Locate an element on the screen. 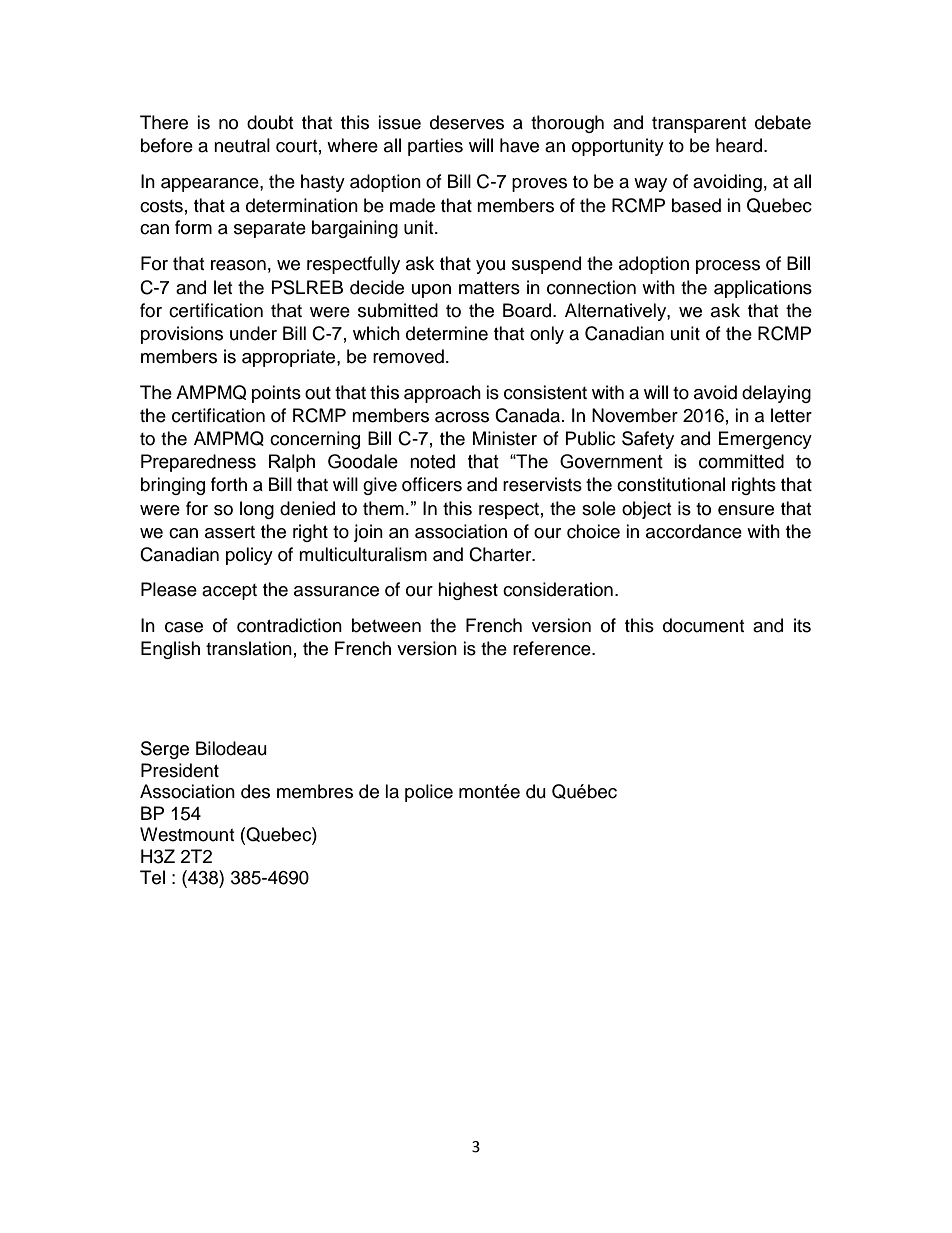 The image size is (952, 1233). highest is located at coordinates (468, 591).
